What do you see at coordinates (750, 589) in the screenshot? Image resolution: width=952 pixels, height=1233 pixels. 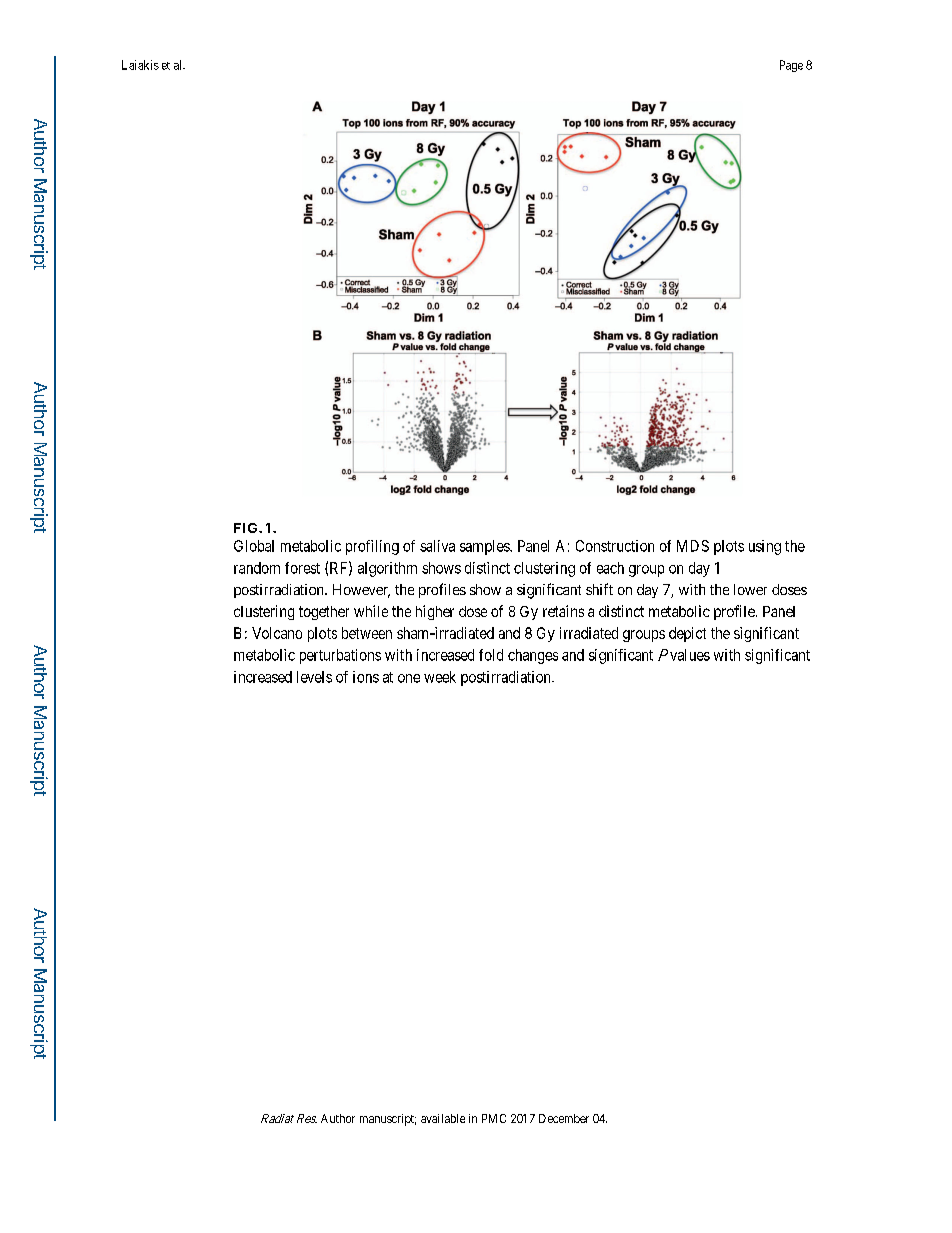 I see `lower` at bounding box center [750, 589].
